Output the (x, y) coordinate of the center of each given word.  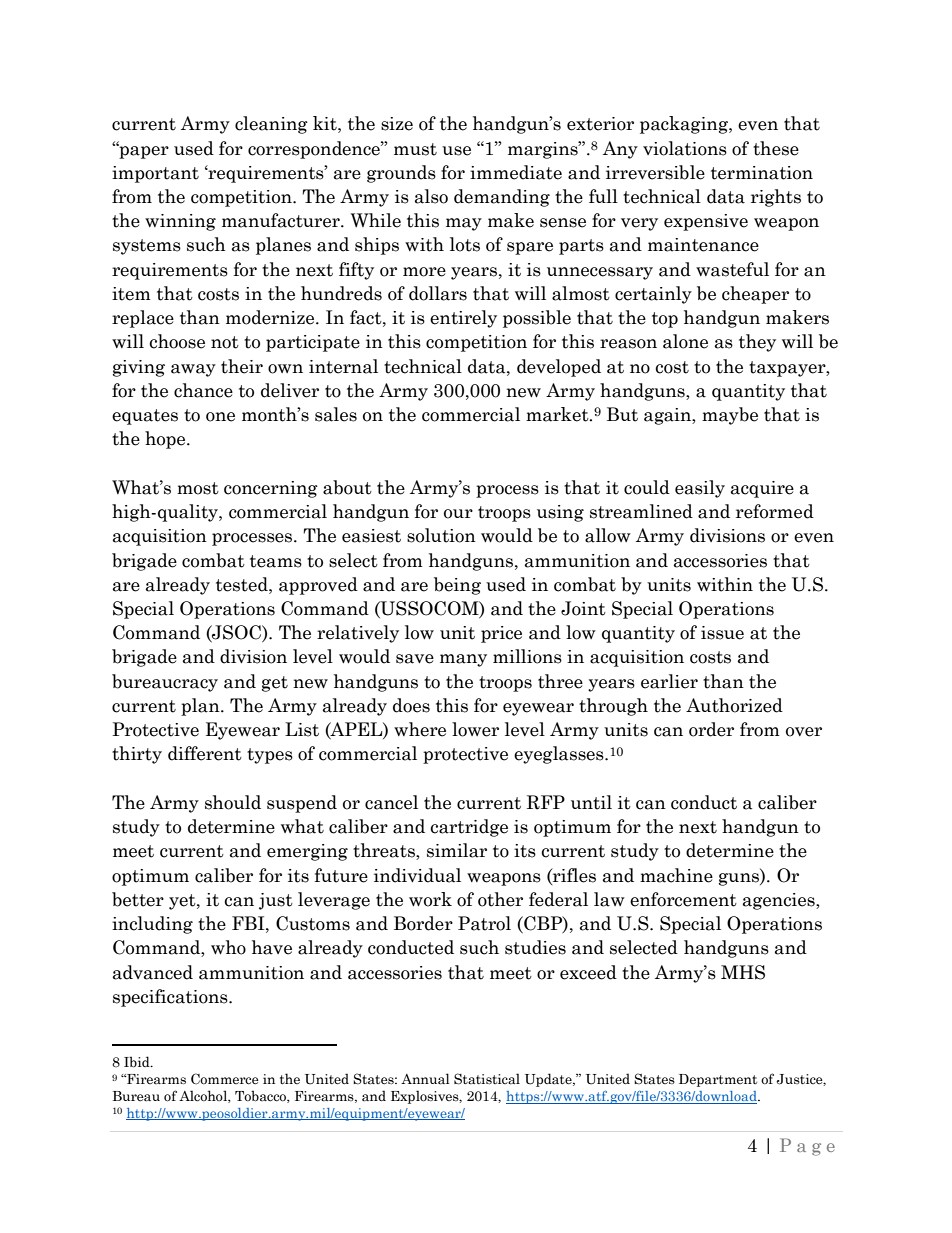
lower (475, 729)
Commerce (225, 1079)
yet (183, 902)
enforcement (683, 899)
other (500, 899)
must (415, 149)
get (275, 684)
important (155, 174)
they (757, 343)
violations (685, 148)
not (225, 342)
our (458, 514)
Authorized (734, 705)
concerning (271, 489)
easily (700, 489)
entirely (463, 319)
